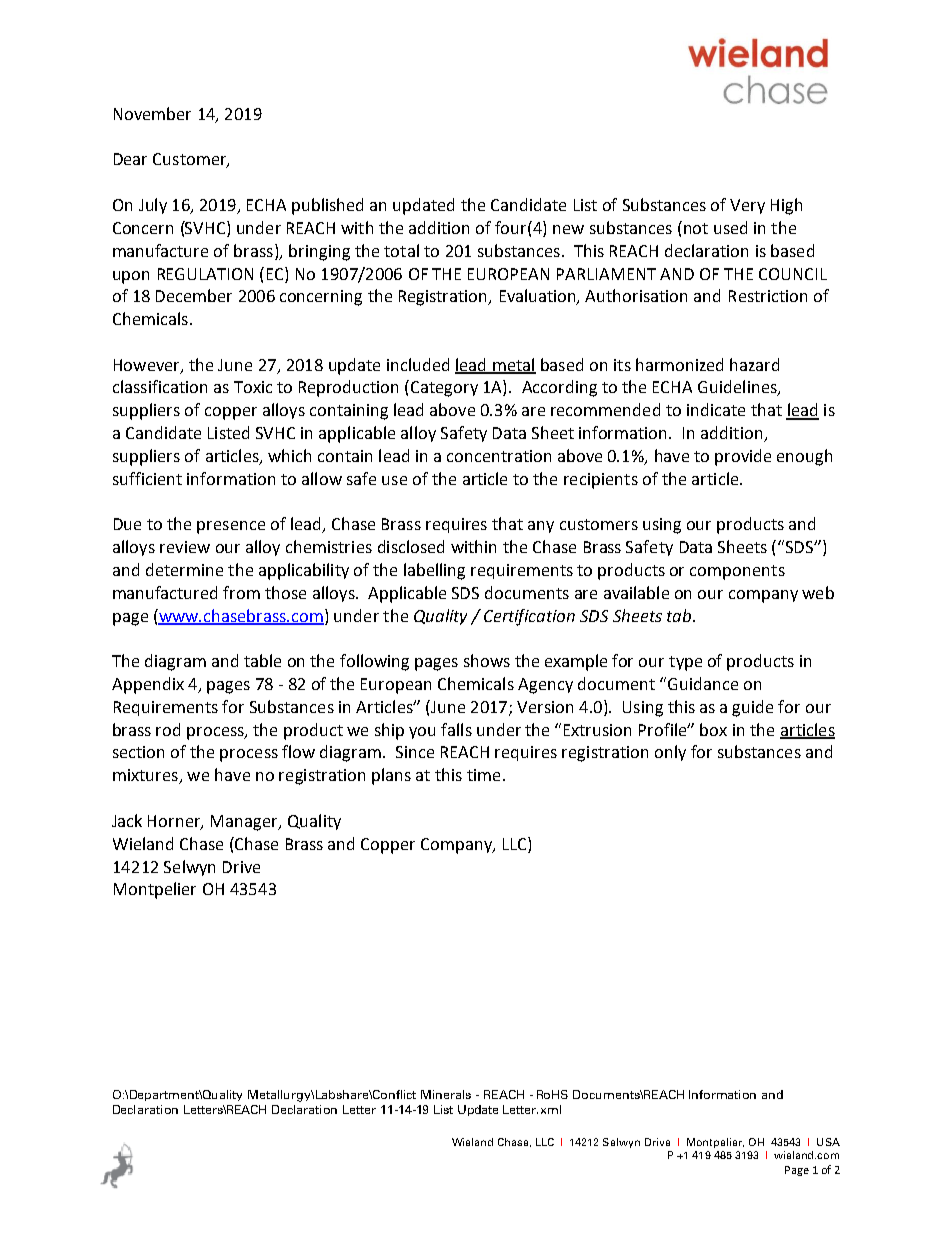 The width and height of the document is (952, 1233). What do you see at coordinates (446, 1094) in the document?
I see `Minerals` at bounding box center [446, 1094].
